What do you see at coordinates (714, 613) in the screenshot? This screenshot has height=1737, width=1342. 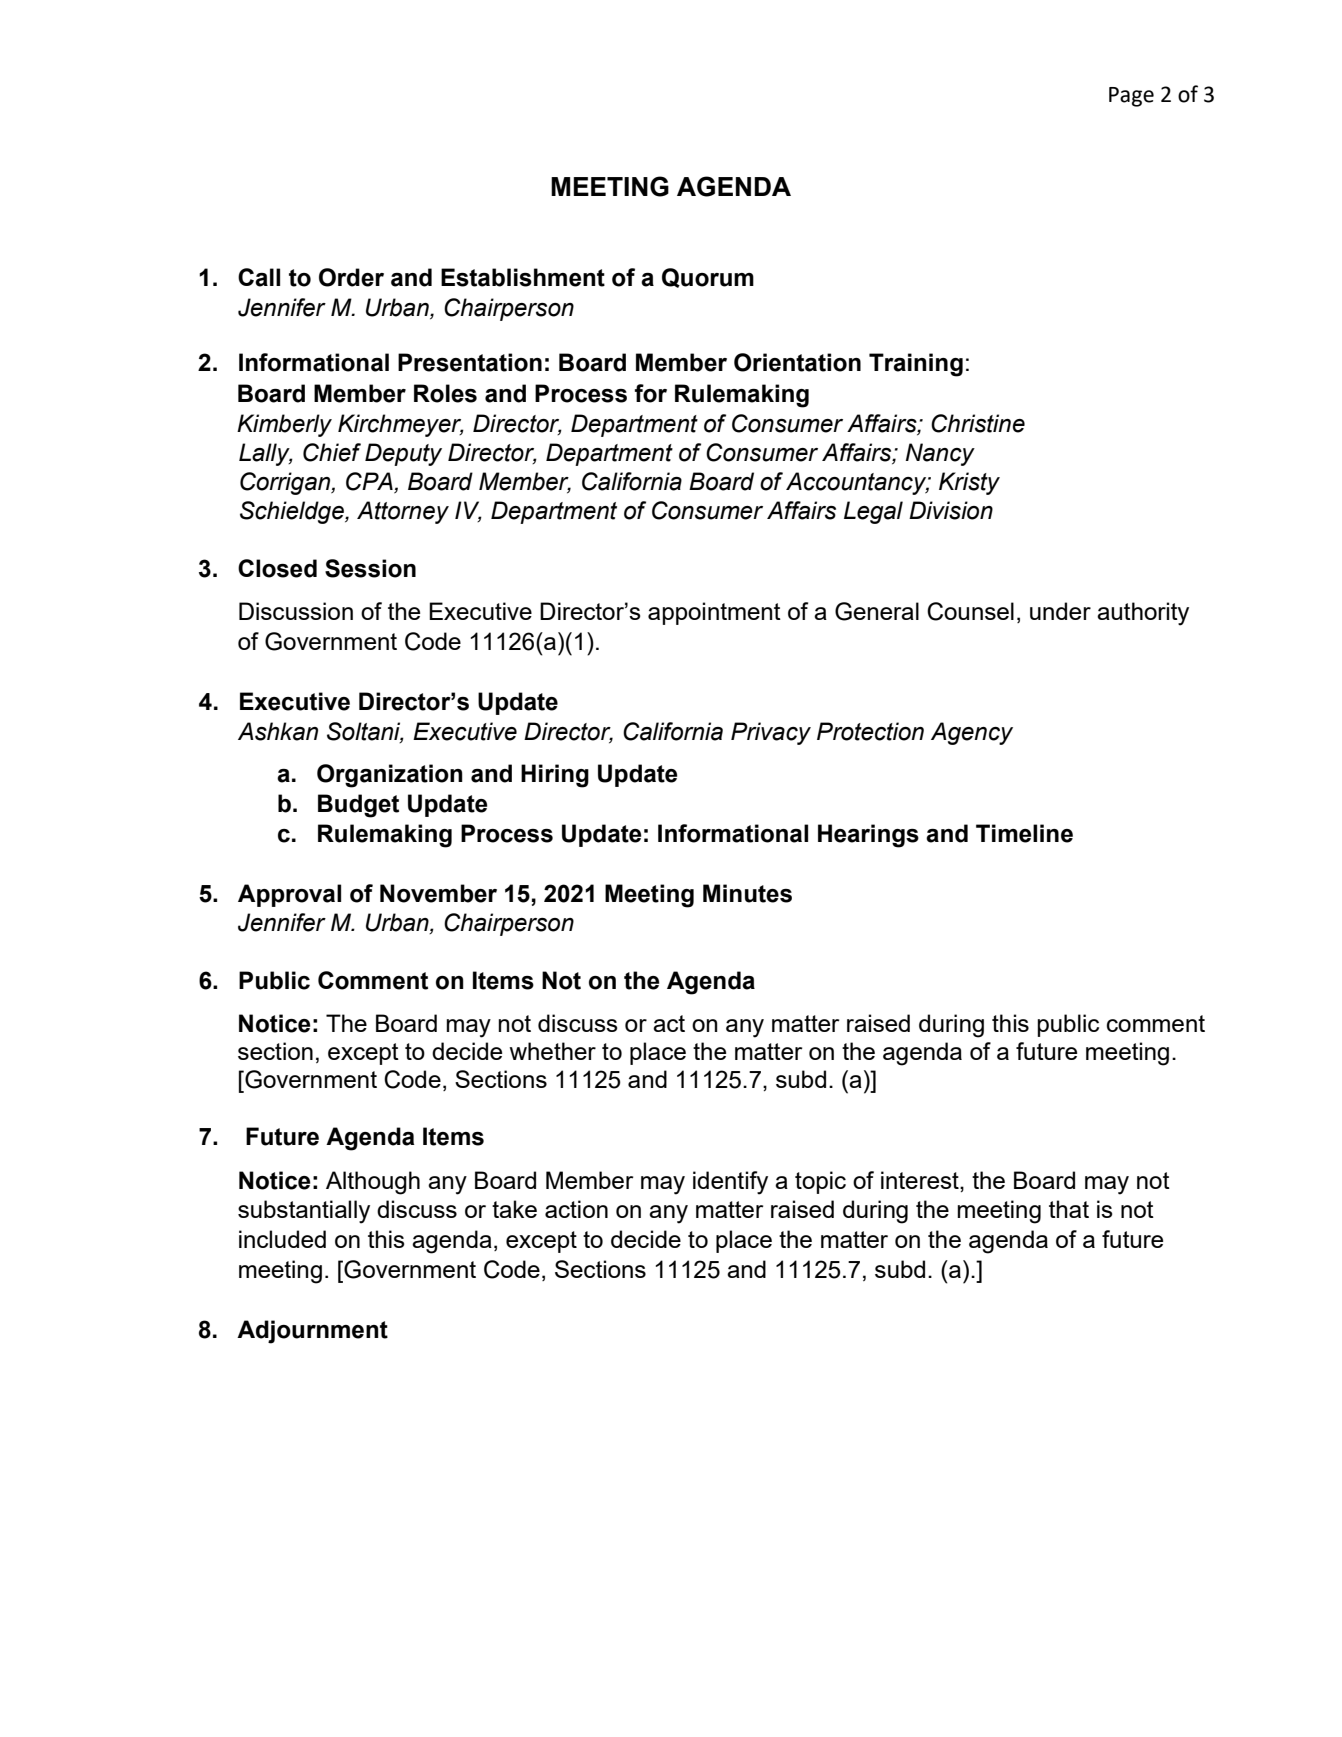 I see `appointment` at bounding box center [714, 613].
